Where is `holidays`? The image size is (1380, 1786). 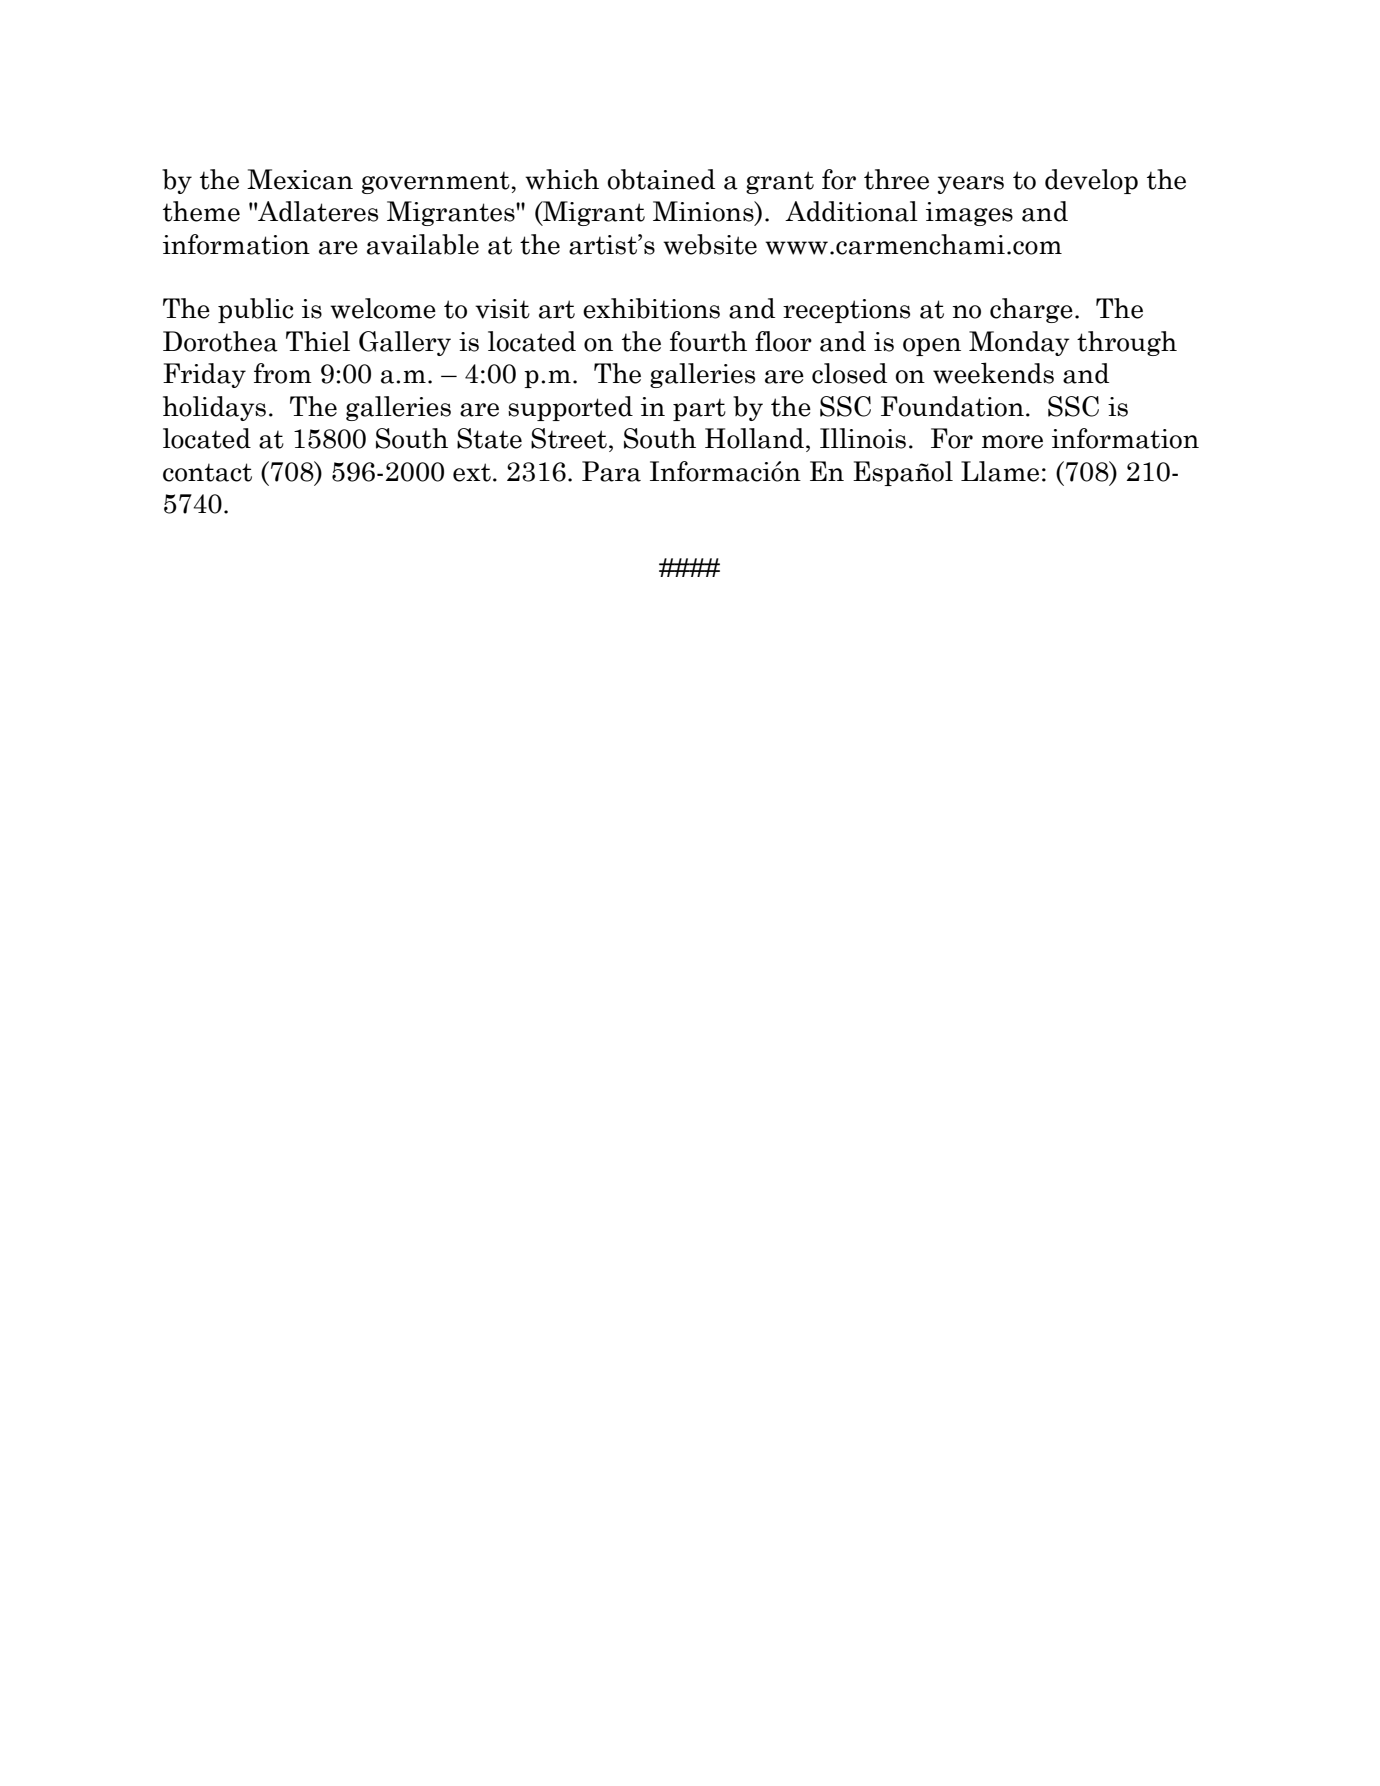 holidays is located at coordinates (214, 408).
